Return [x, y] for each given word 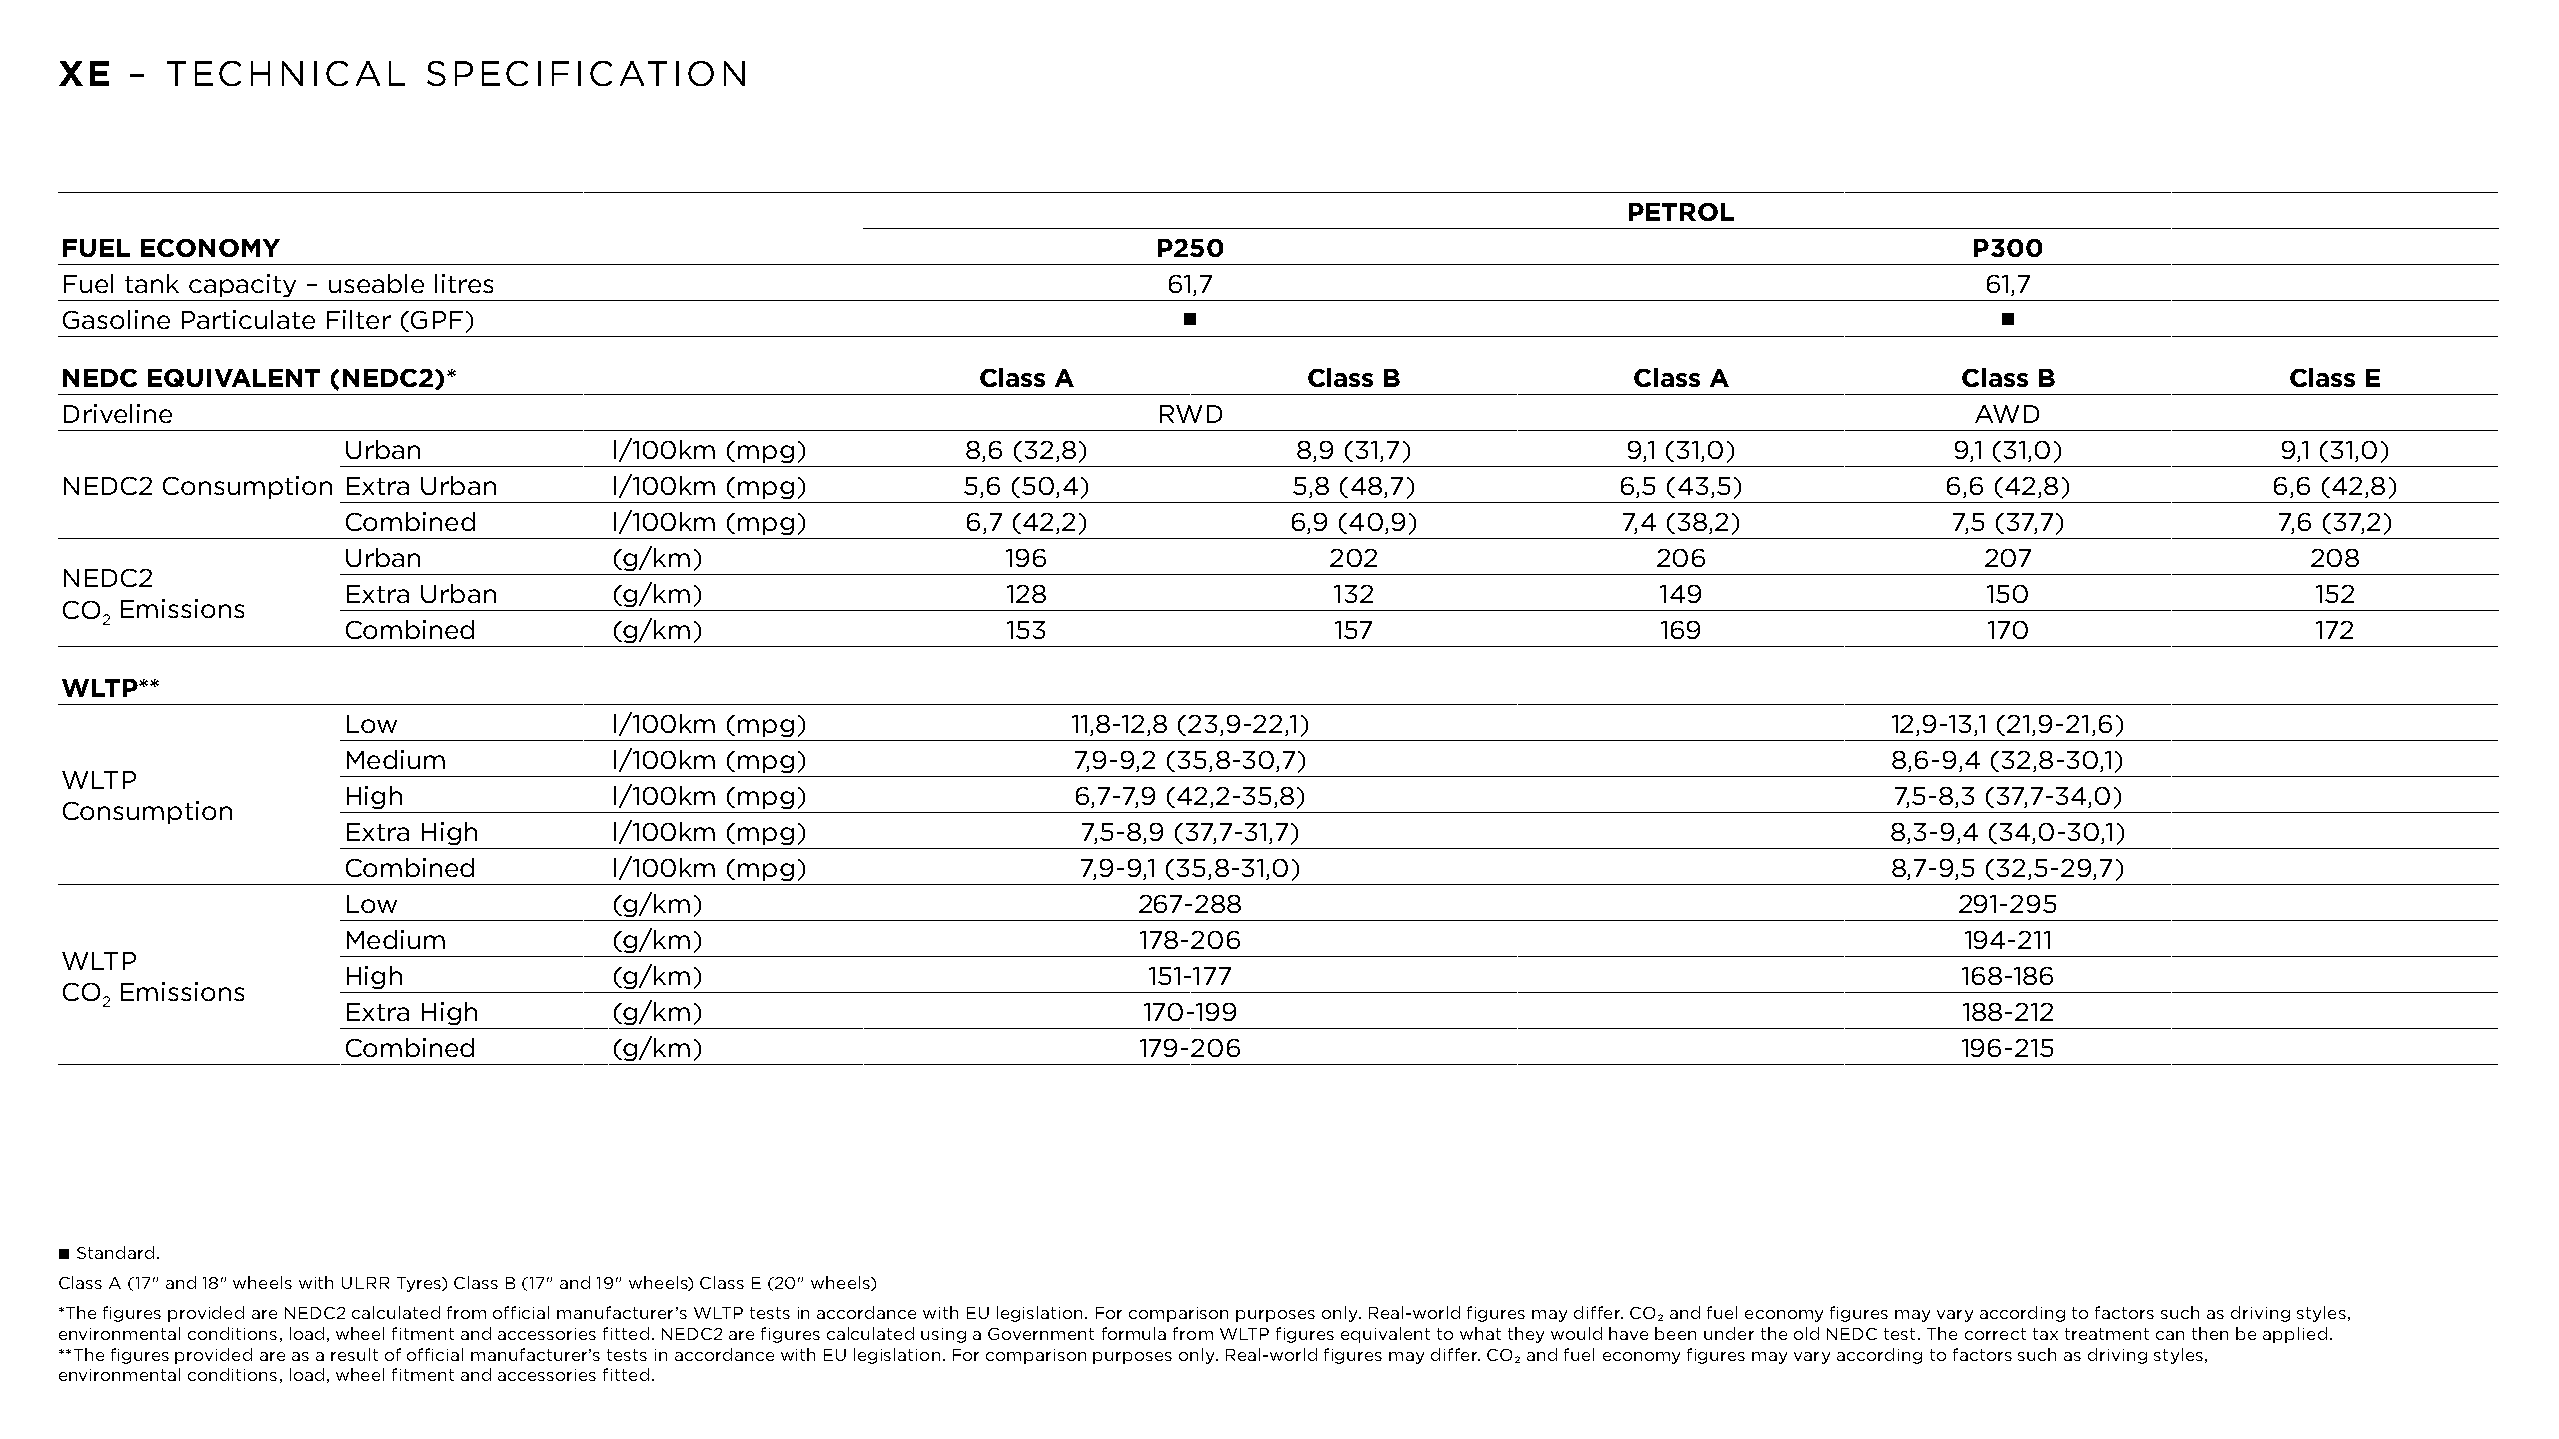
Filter [359, 319]
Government [1041, 1334]
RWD [1191, 414]
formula [1134, 1333]
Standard [115, 1252]
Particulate [248, 319]
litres [464, 283]
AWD [2007, 414]
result [354, 1354]
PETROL [1681, 212]
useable [376, 283]
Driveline [118, 413]
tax [2045, 1334]
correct [1995, 1334]
